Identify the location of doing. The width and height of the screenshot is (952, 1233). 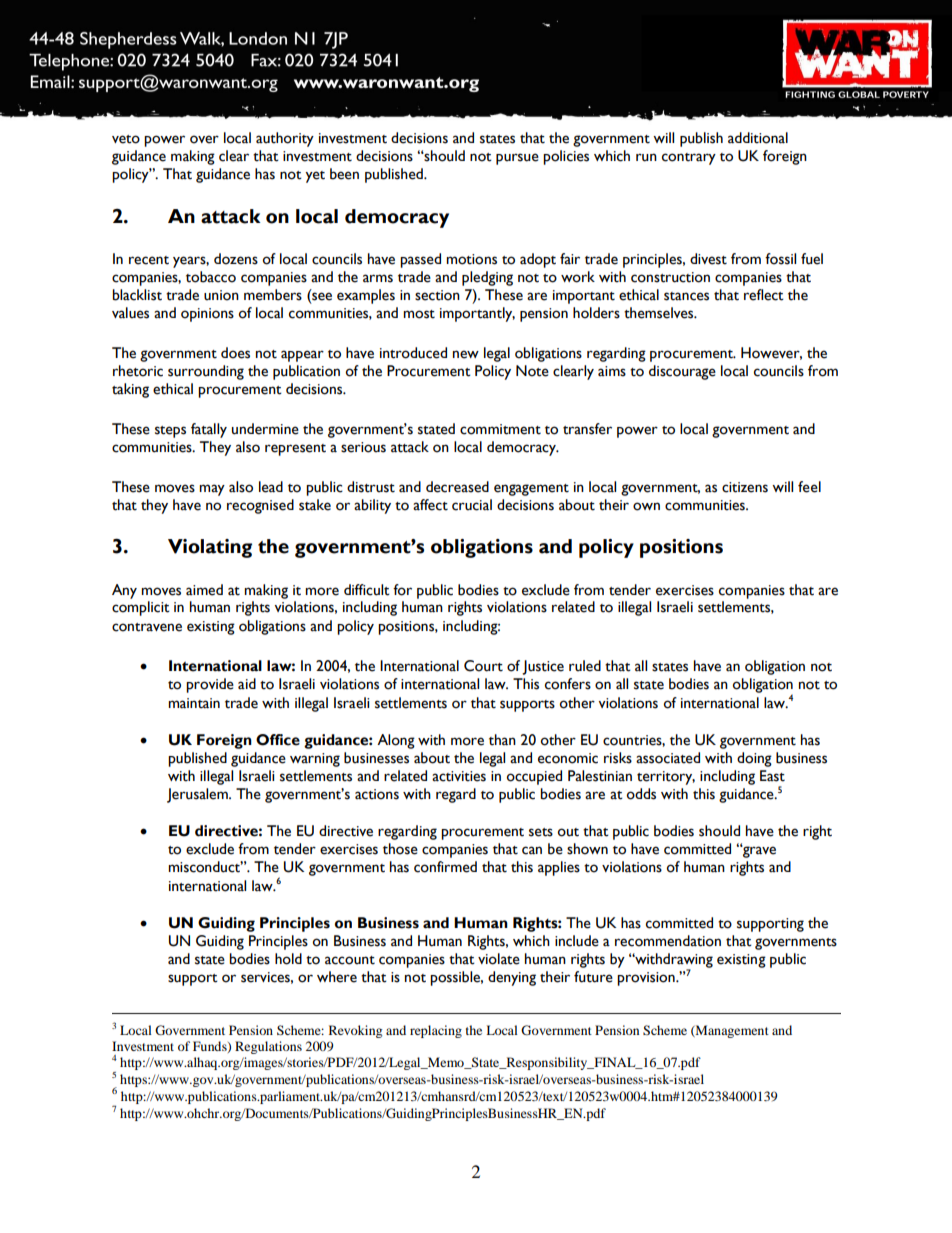
(754, 759).
